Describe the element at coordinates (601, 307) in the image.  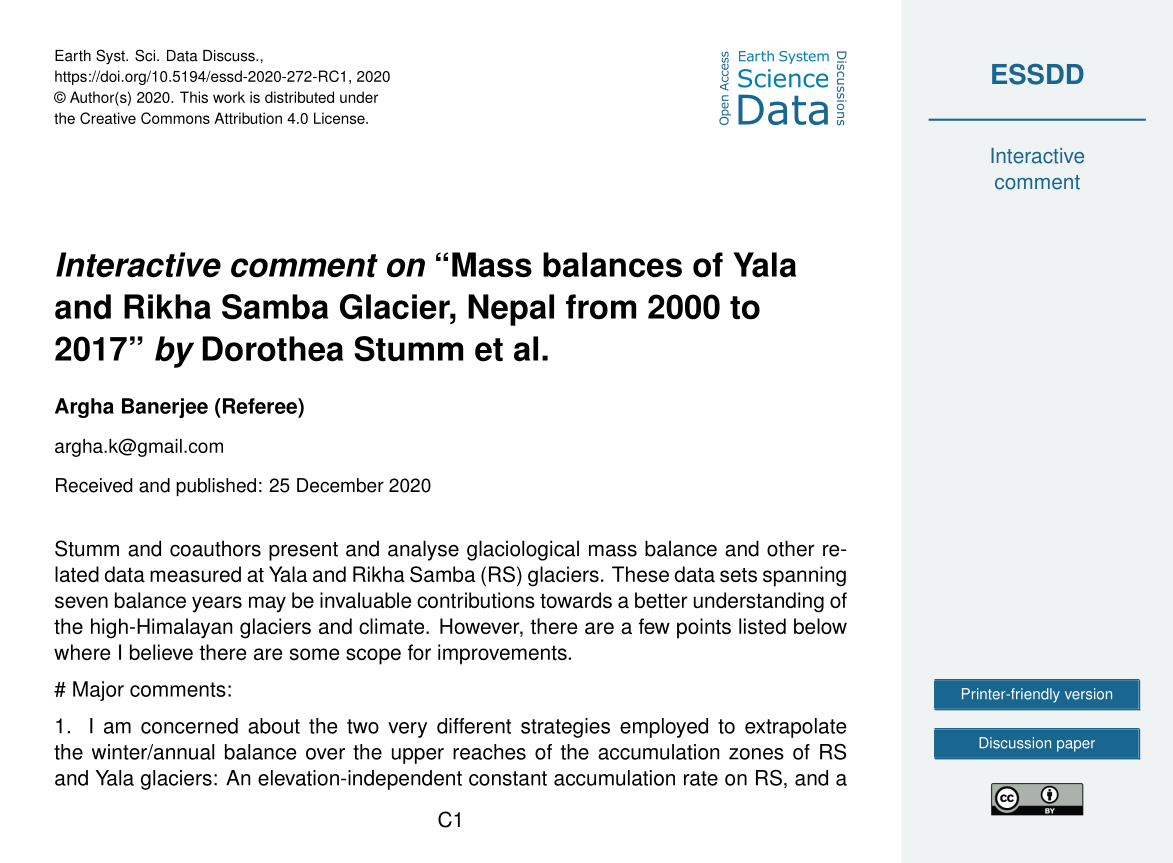
I see `from` at that location.
